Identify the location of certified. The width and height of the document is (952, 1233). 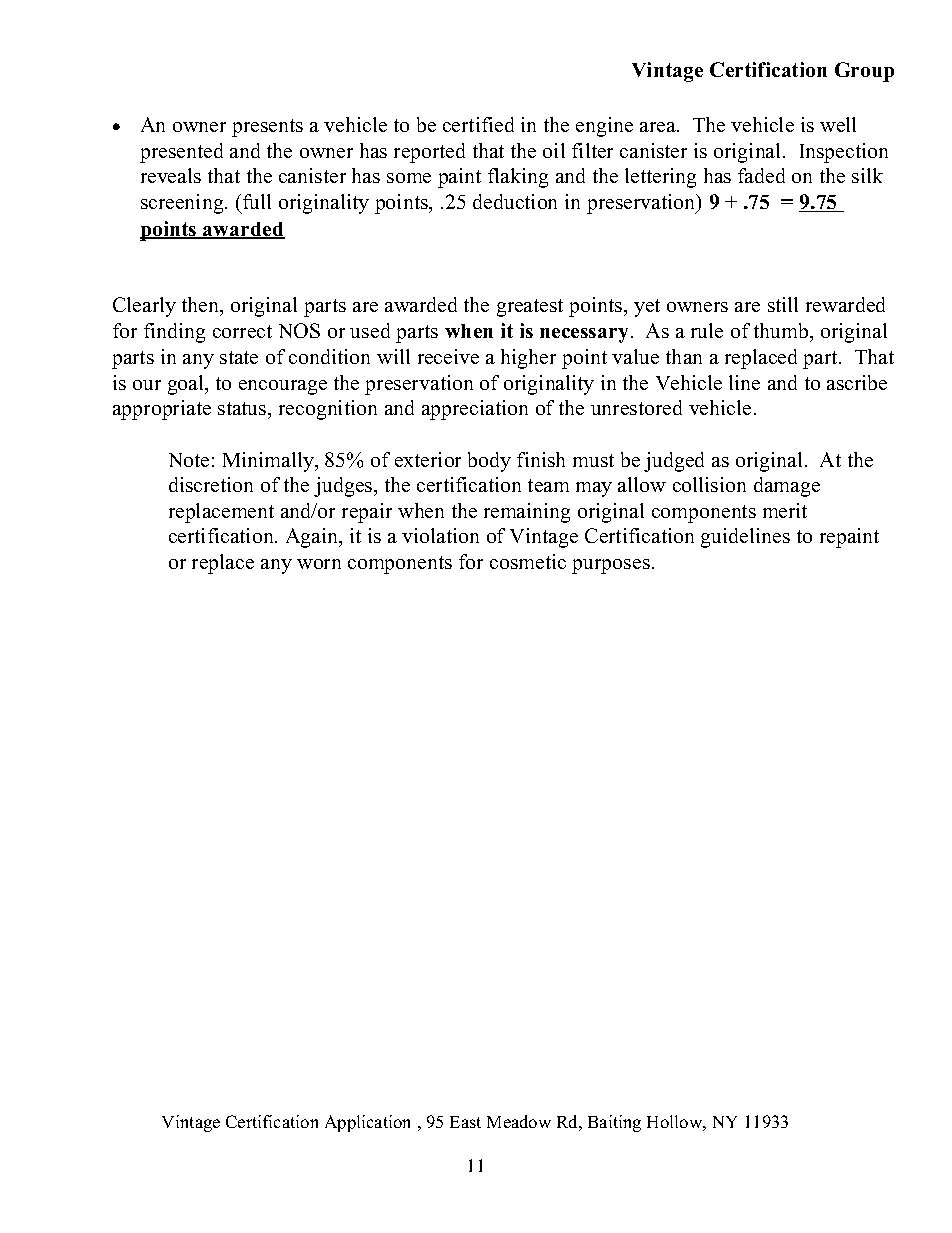
(478, 124).
